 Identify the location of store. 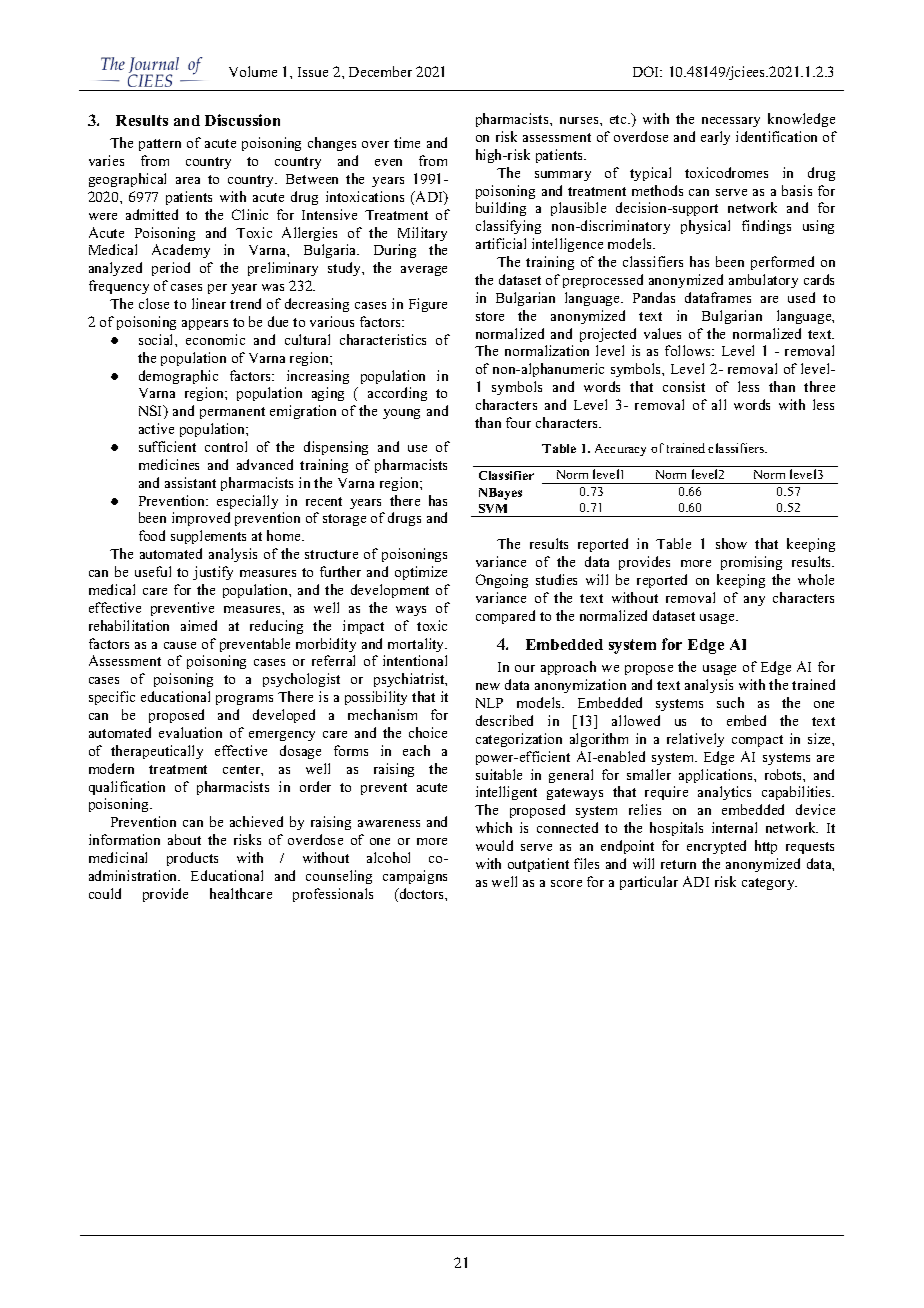
(490, 316).
